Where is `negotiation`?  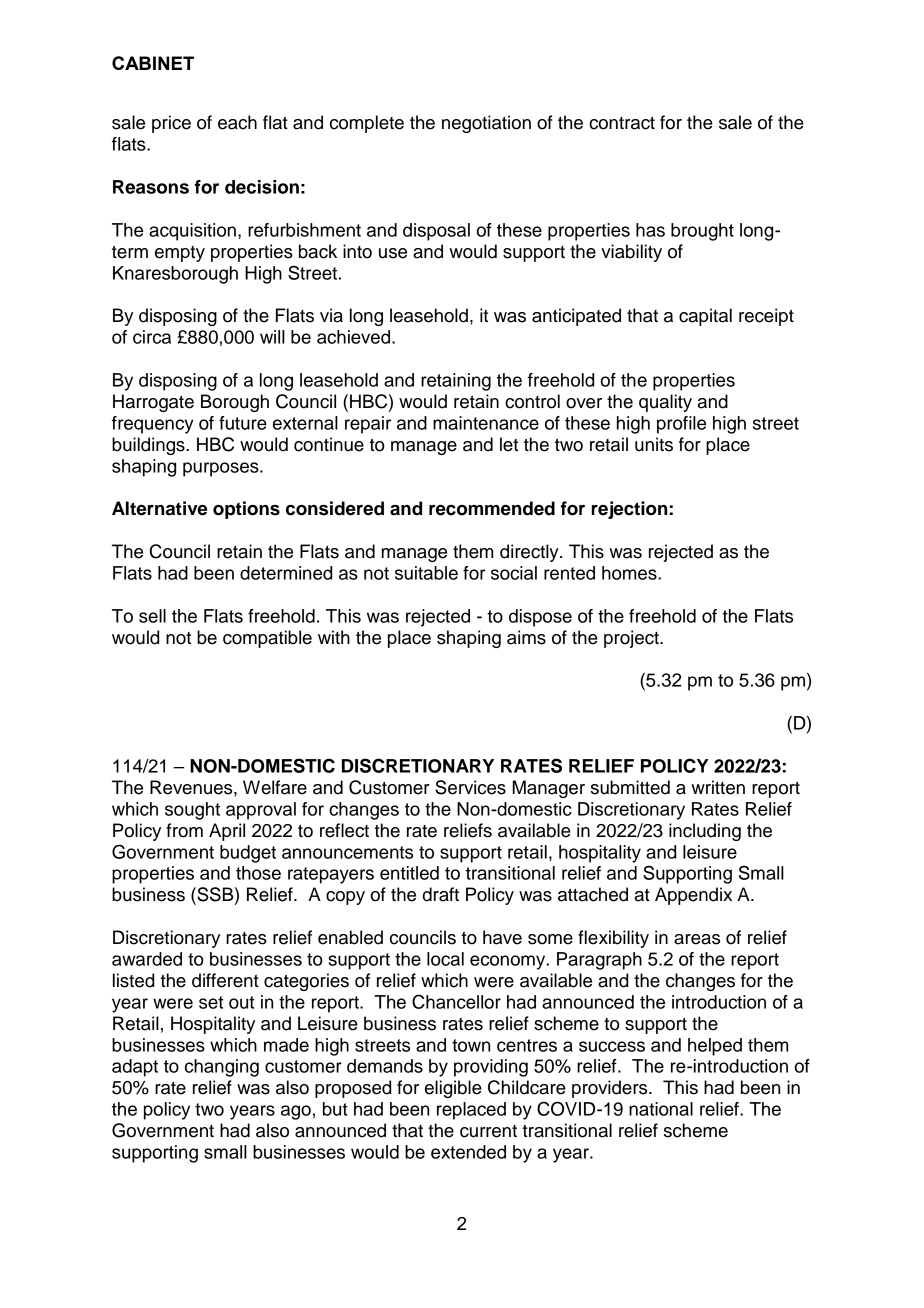 negotiation is located at coordinates (486, 124).
